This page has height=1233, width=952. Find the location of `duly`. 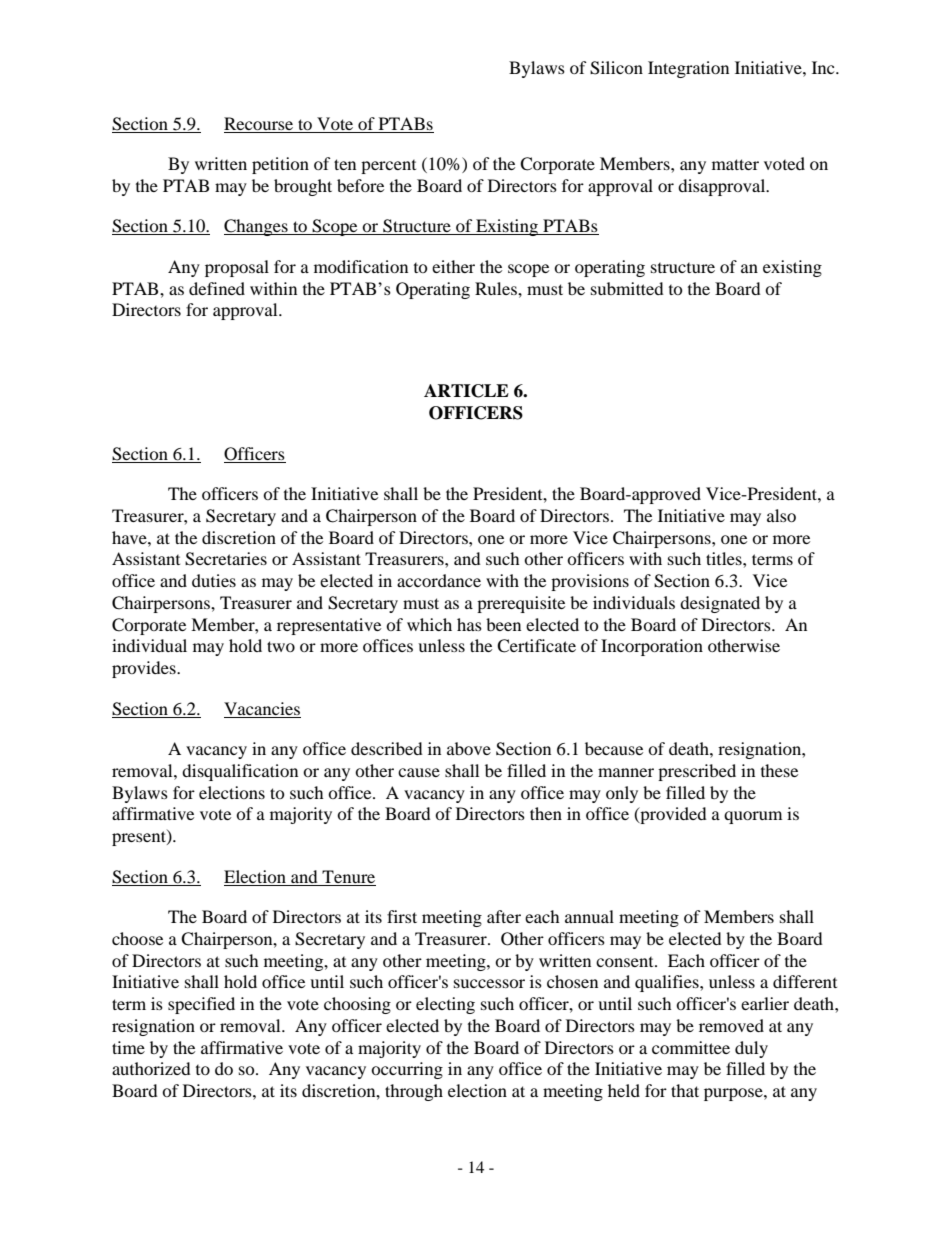

duly is located at coordinates (751, 1049).
